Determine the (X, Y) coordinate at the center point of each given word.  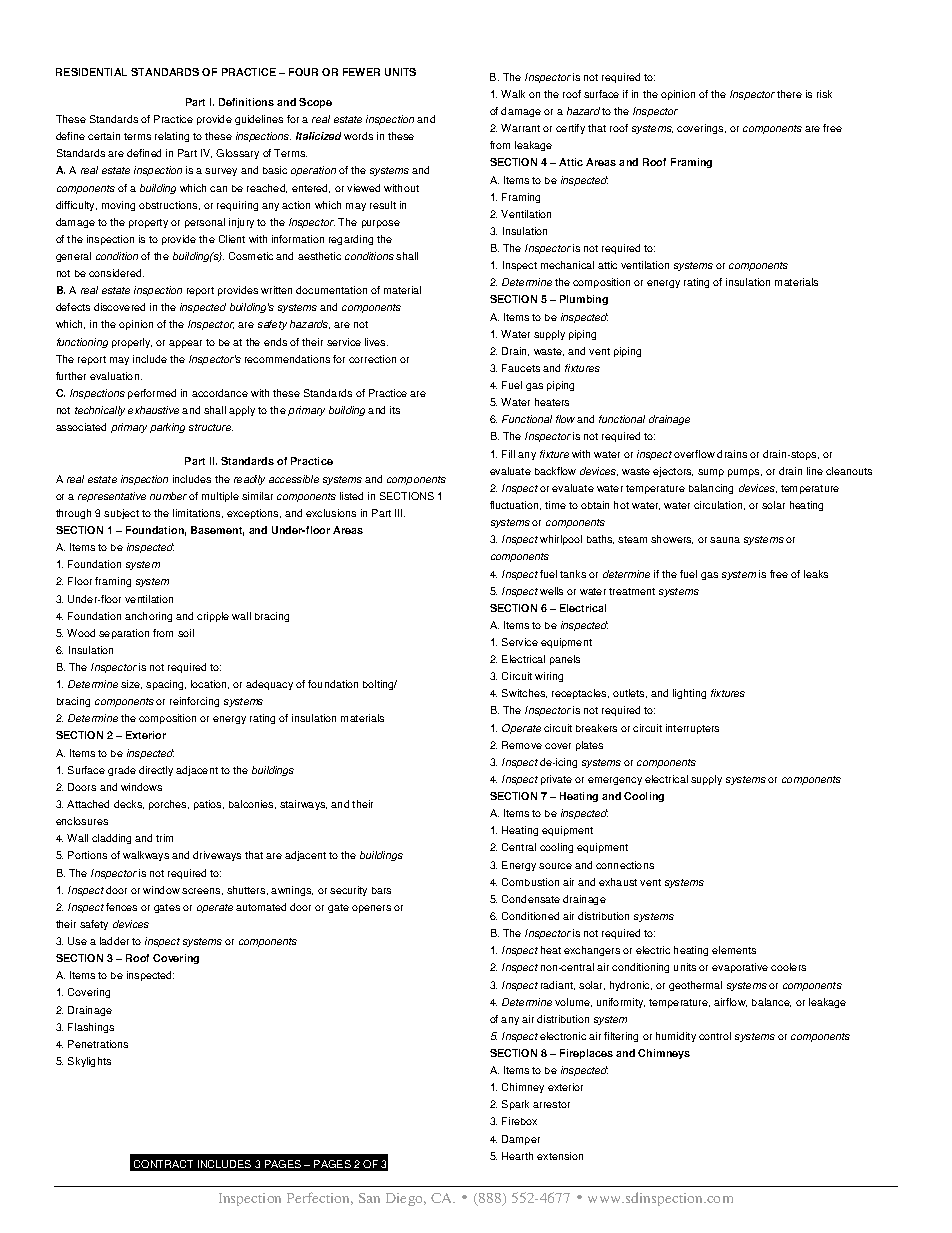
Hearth (517, 1156)
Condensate (531, 899)
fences (121, 907)
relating (172, 137)
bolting (380, 685)
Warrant (520, 128)
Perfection (320, 1198)
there (789, 94)
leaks (816, 574)
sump (711, 473)
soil (186, 633)
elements (734, 950)
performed (152, 394)
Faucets (521, 368)
